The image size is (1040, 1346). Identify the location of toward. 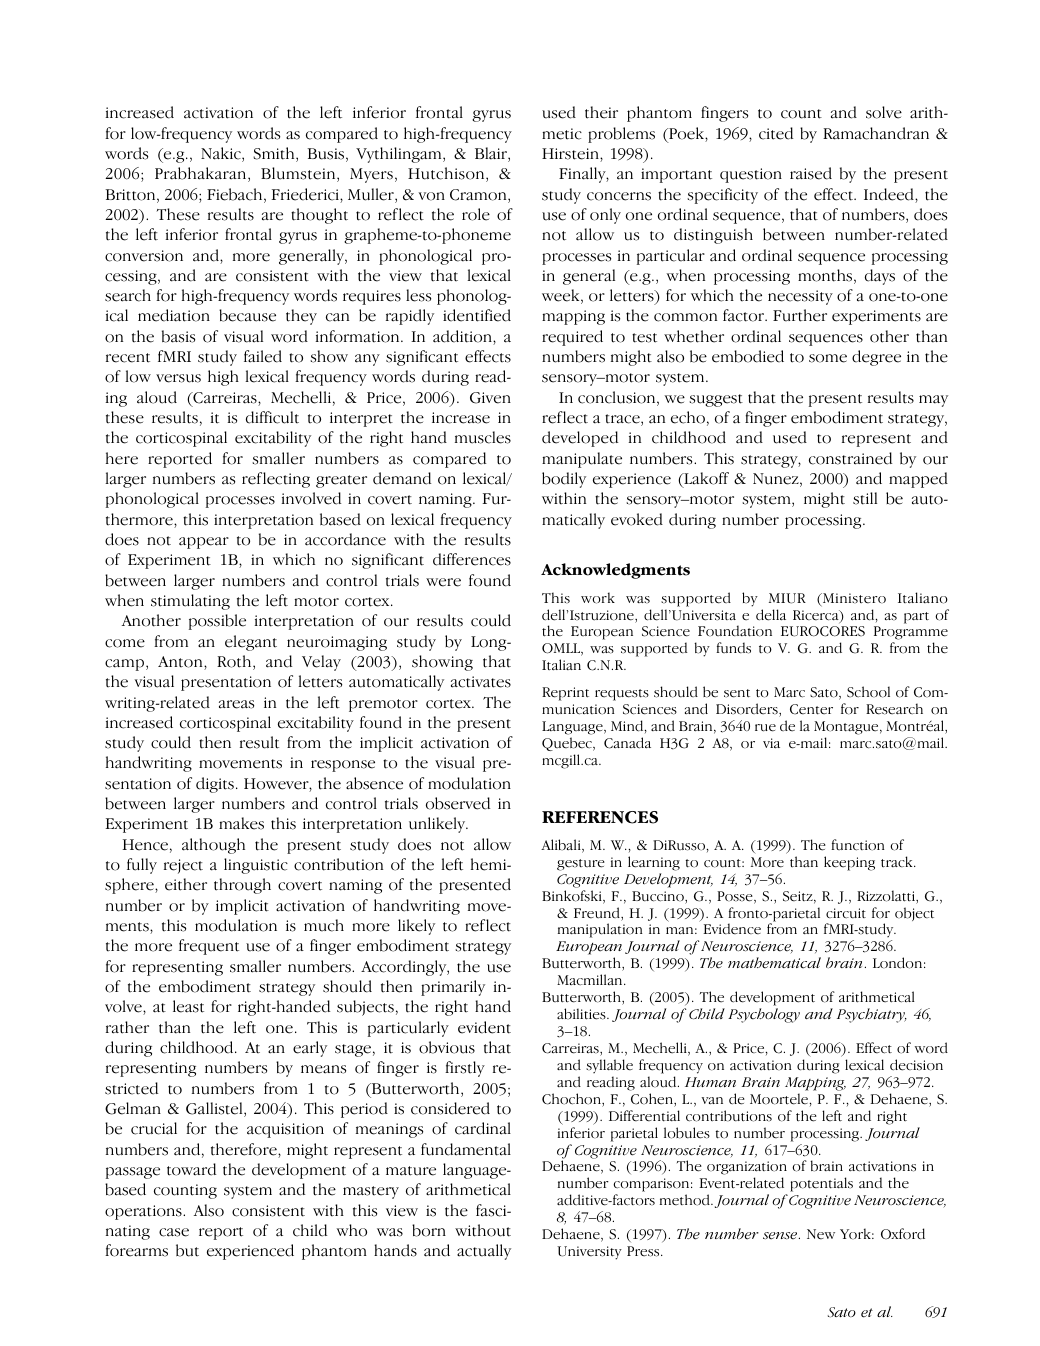
(191, 1169).
